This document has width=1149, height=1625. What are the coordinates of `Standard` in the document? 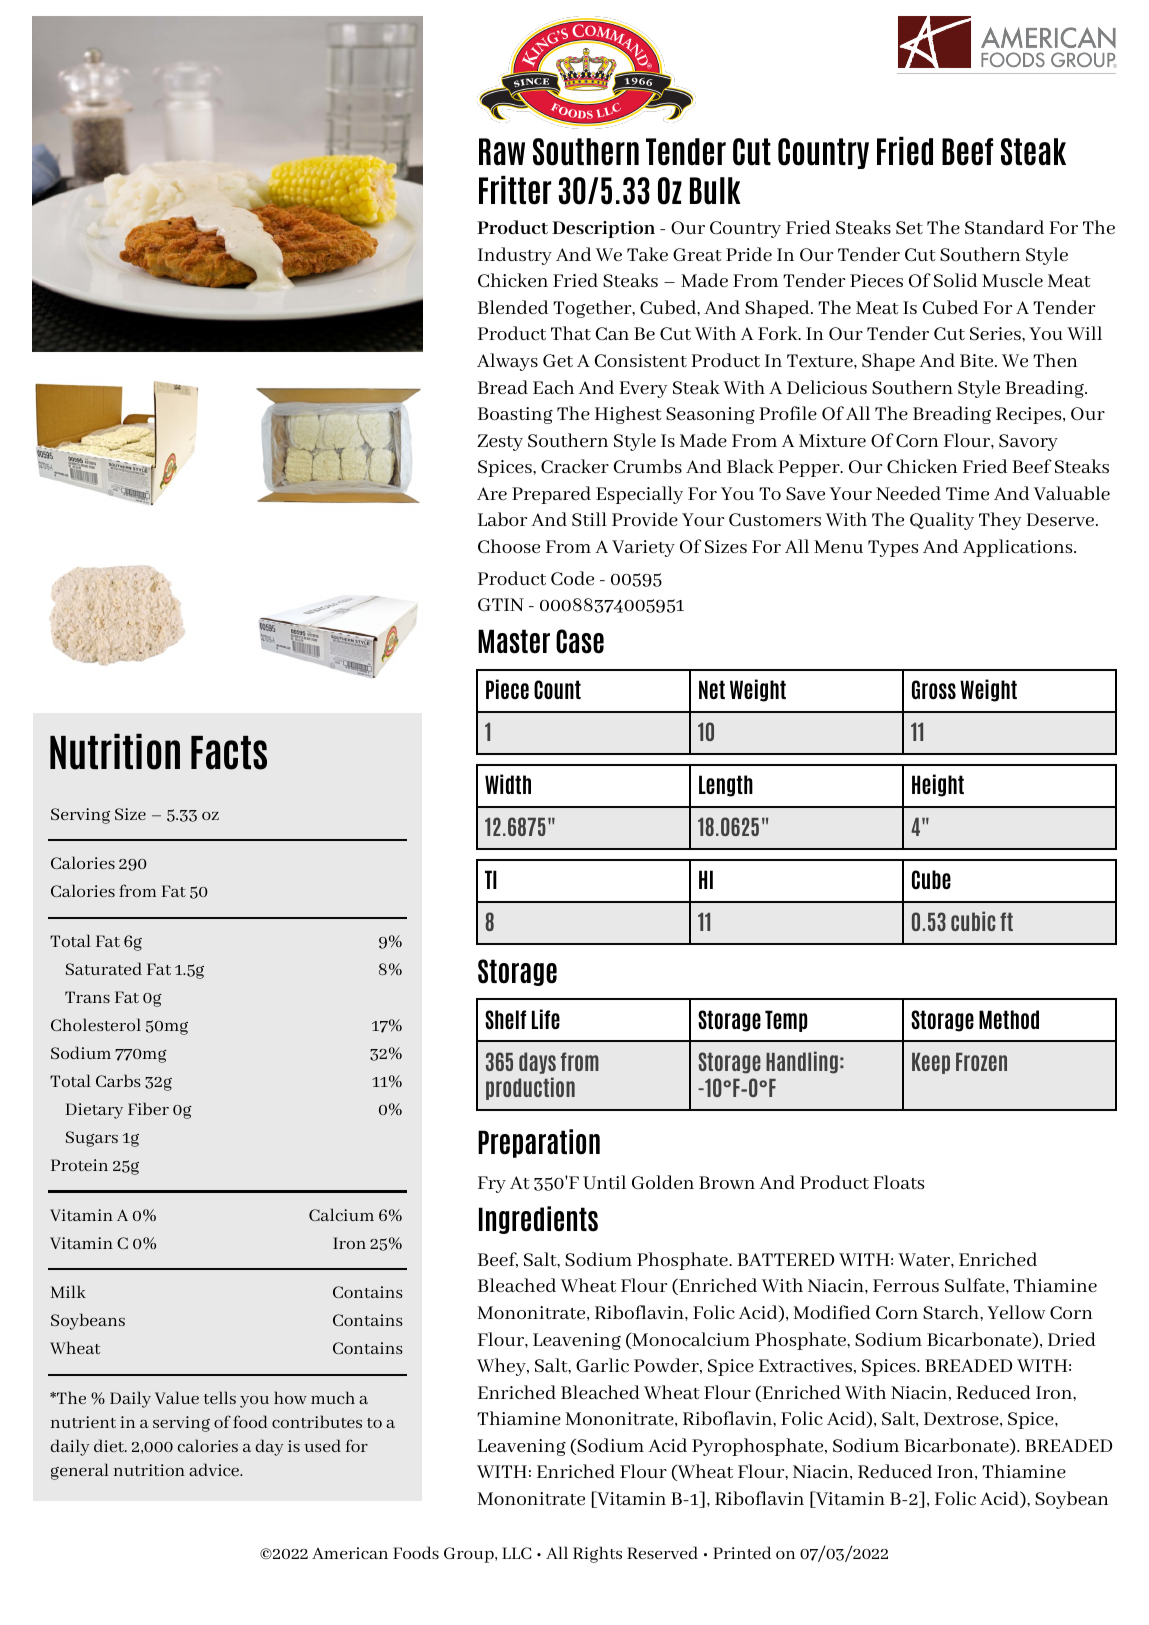 It's located at (1004, 227).
